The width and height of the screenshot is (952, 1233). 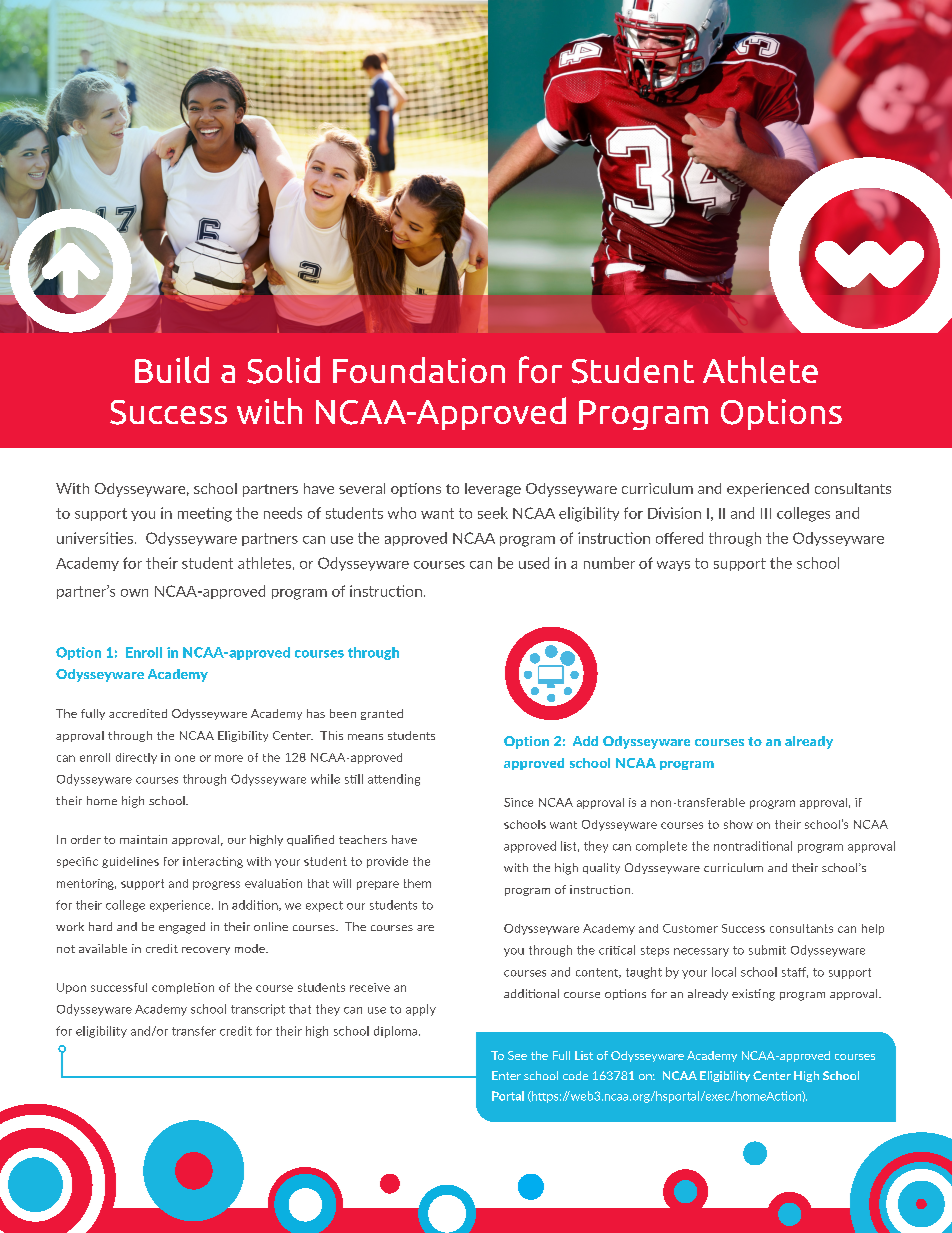 I want to click on Foundation, so click(x=419, y=370).
